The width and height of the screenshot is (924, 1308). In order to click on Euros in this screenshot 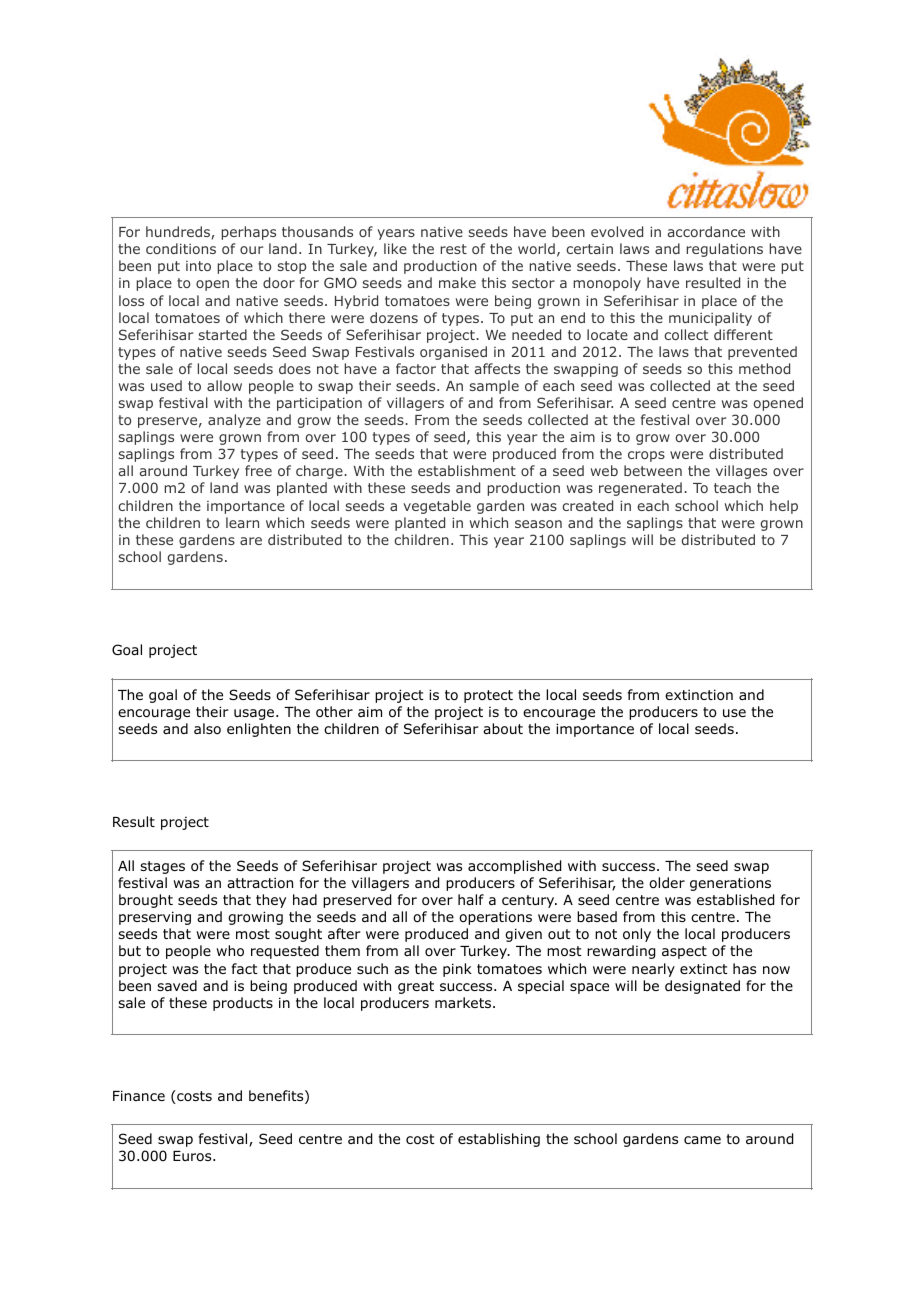, I will do `click(193, 1156)`.
